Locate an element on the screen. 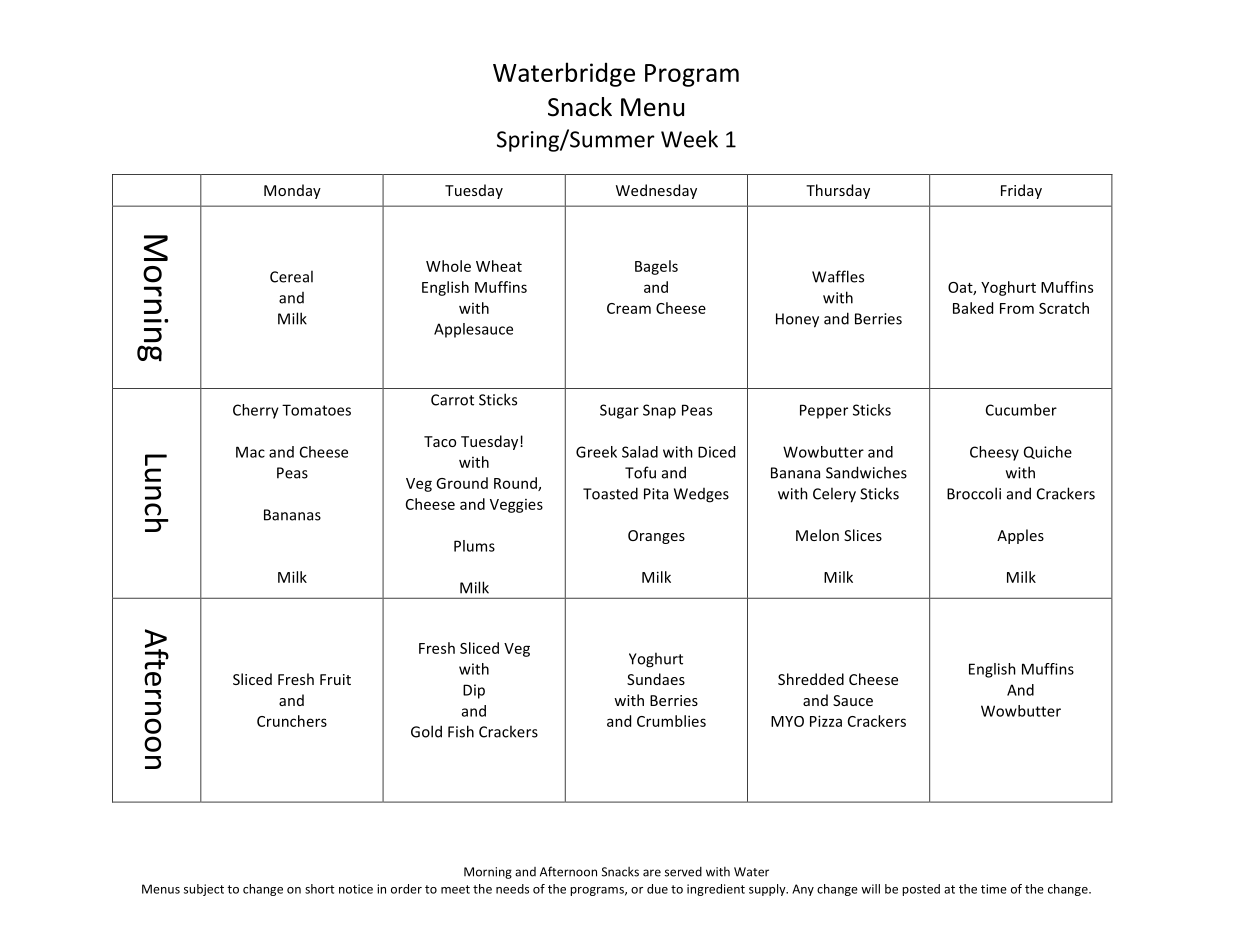 The height and width of the screenshot is (952, 1233). Friday is located at coordinates (1021, 191).
